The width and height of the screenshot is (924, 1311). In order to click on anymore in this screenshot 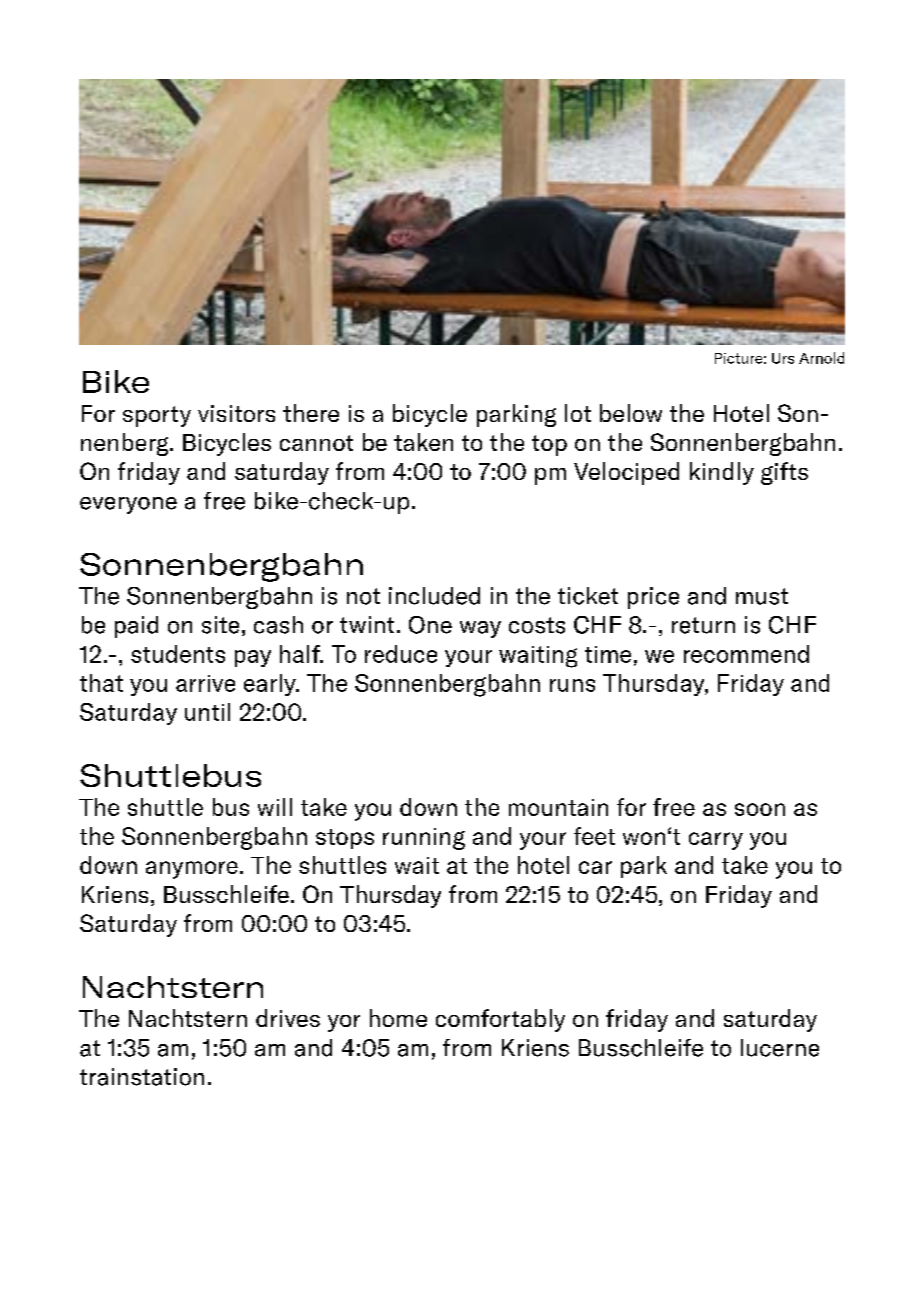, I will do `click(192, 870)`.
